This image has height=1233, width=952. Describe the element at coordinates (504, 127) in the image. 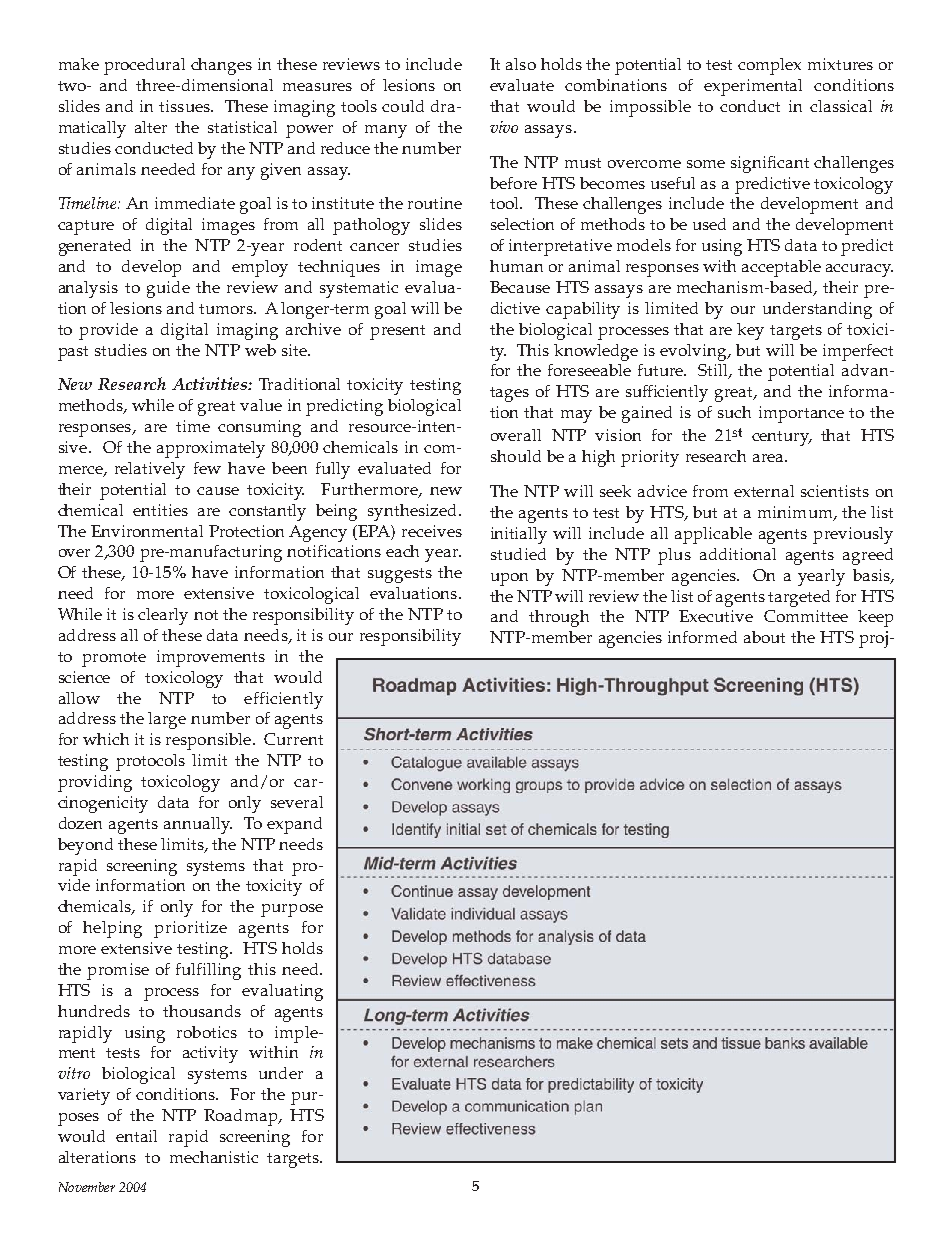

I see `vivo` at that location.
